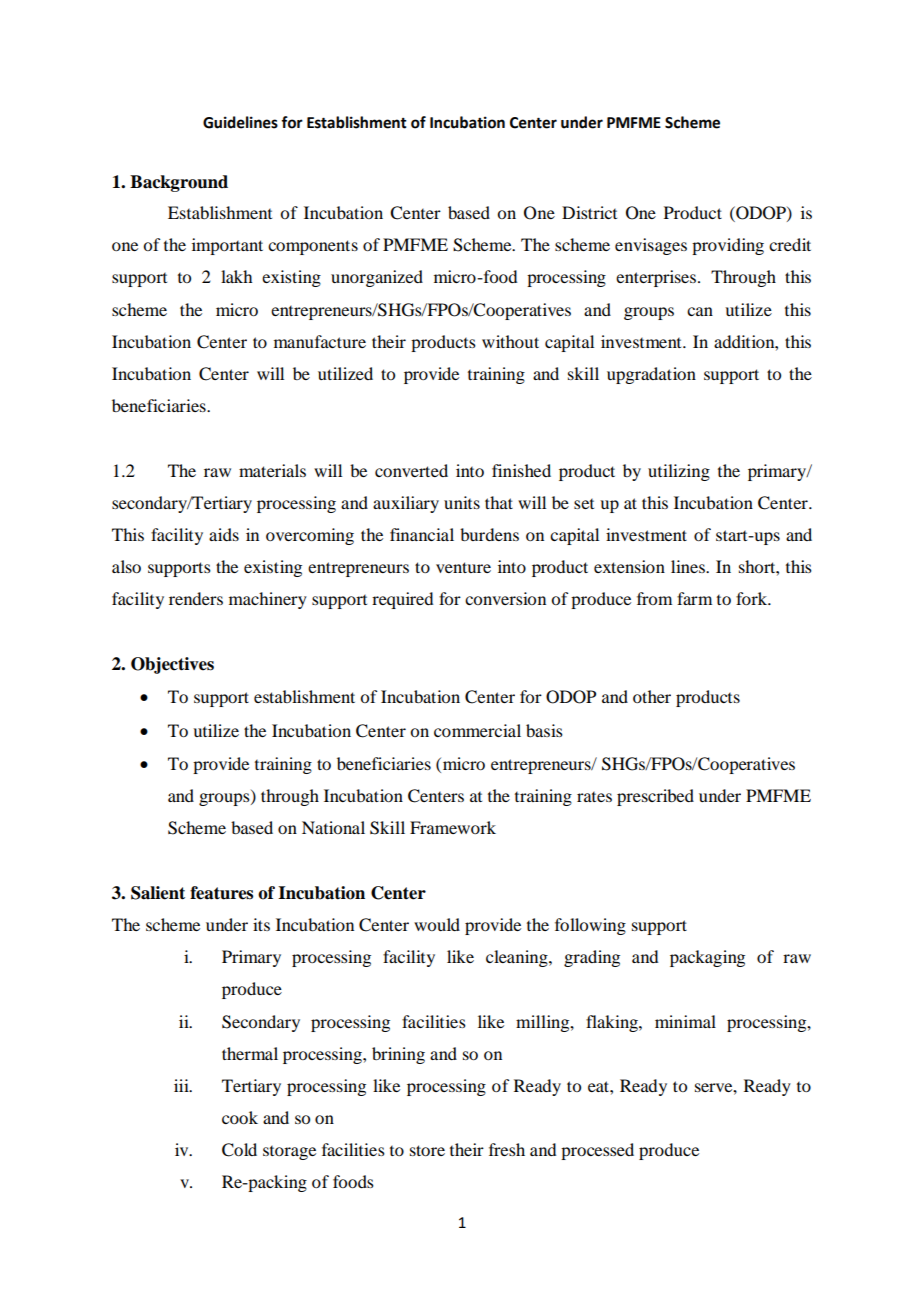  What do you see at coordinates (597, 1151) in the document?
I see `processed` at bounding box center [597, 1151].
